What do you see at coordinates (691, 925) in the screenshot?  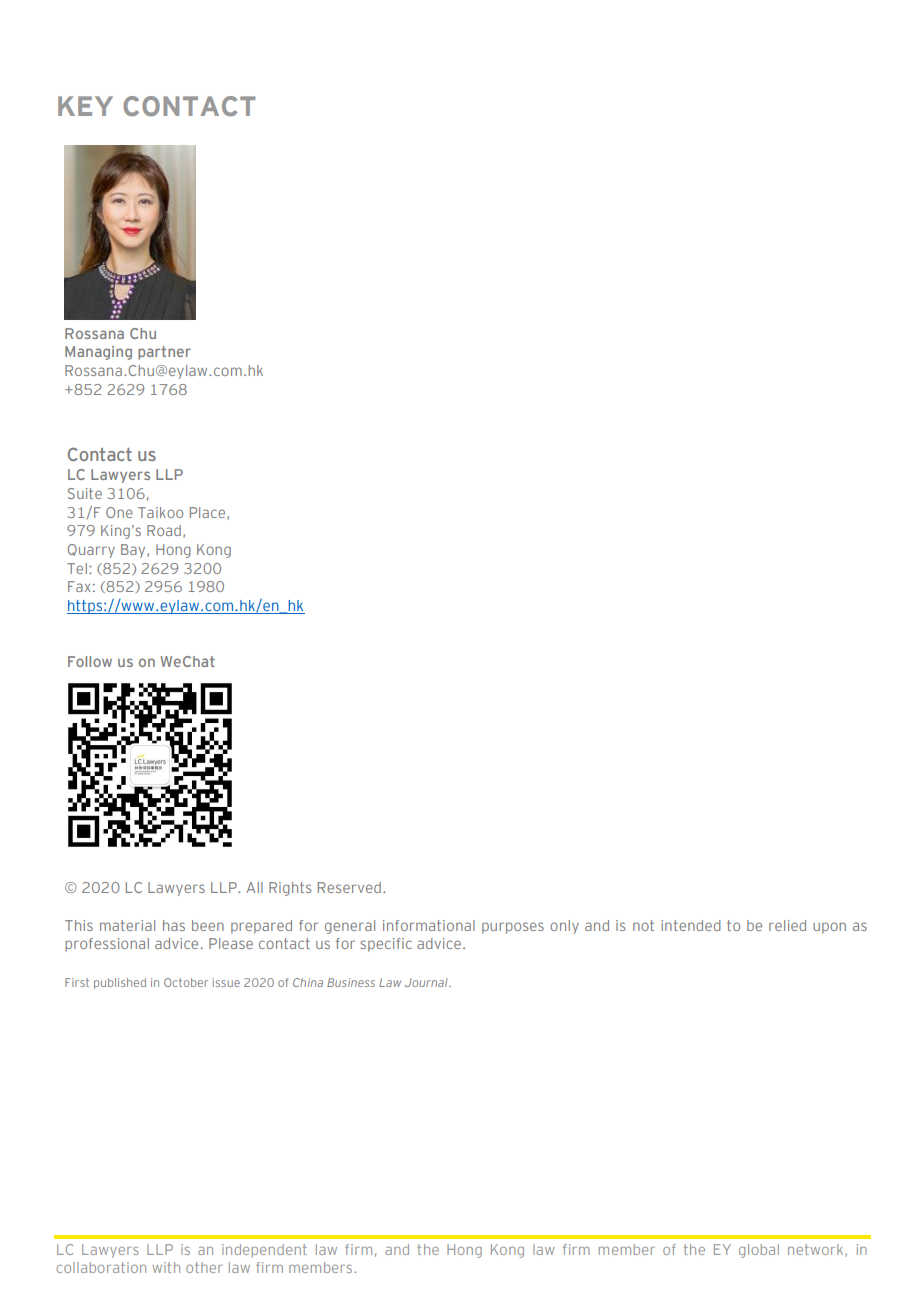 I see `intended` at bounding box center [691, 925].
